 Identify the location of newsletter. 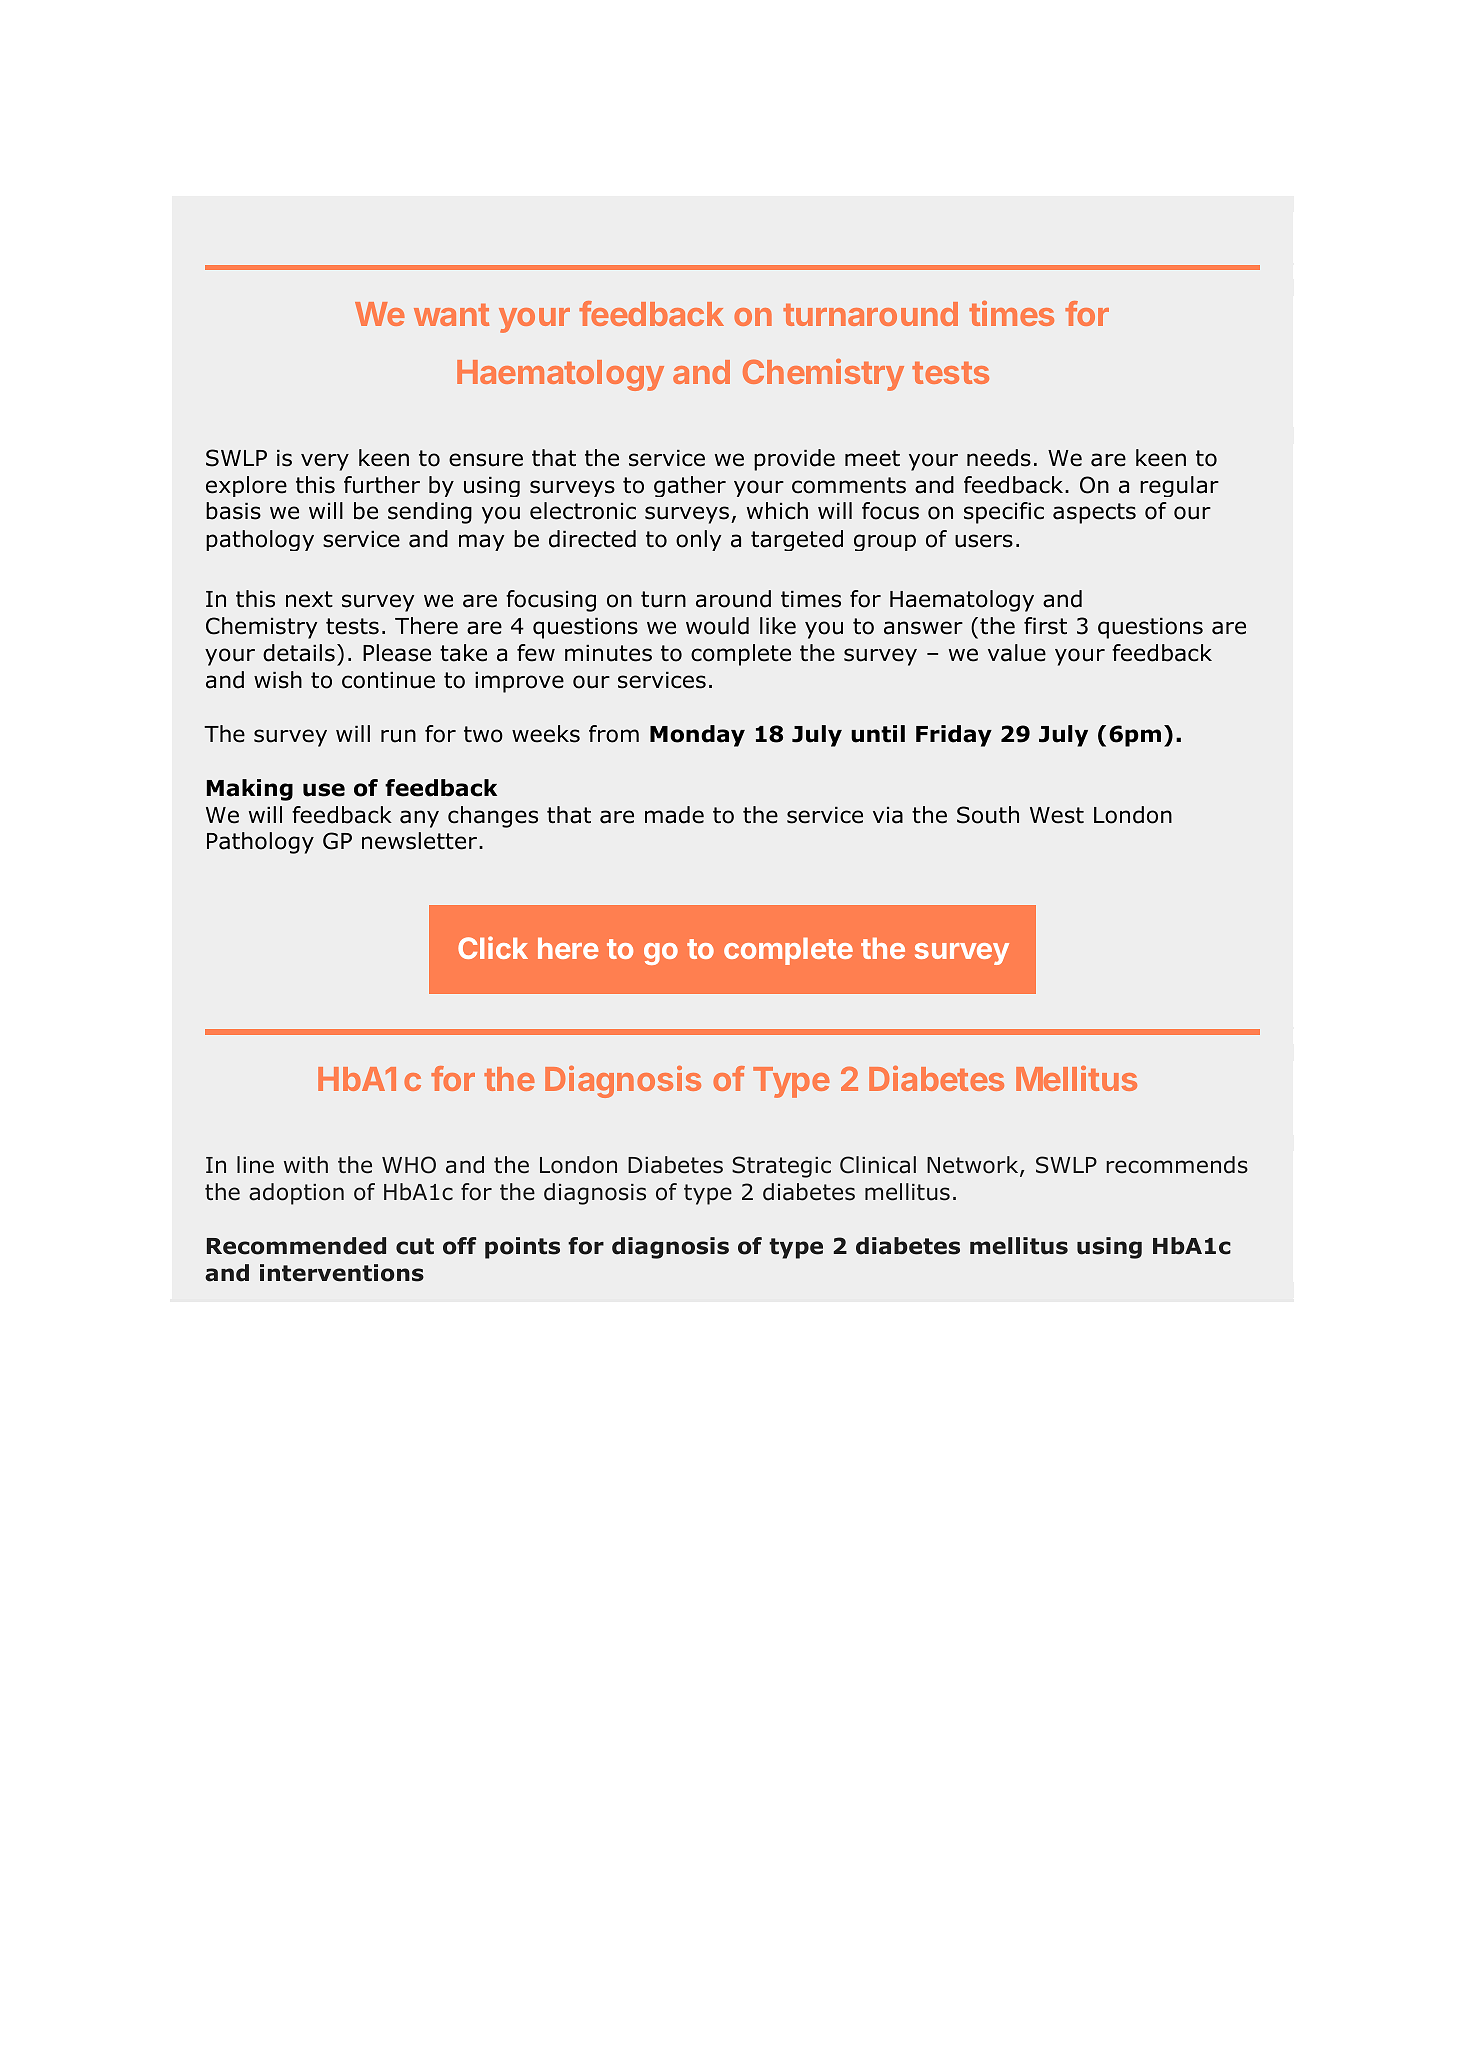
(419, 841).
